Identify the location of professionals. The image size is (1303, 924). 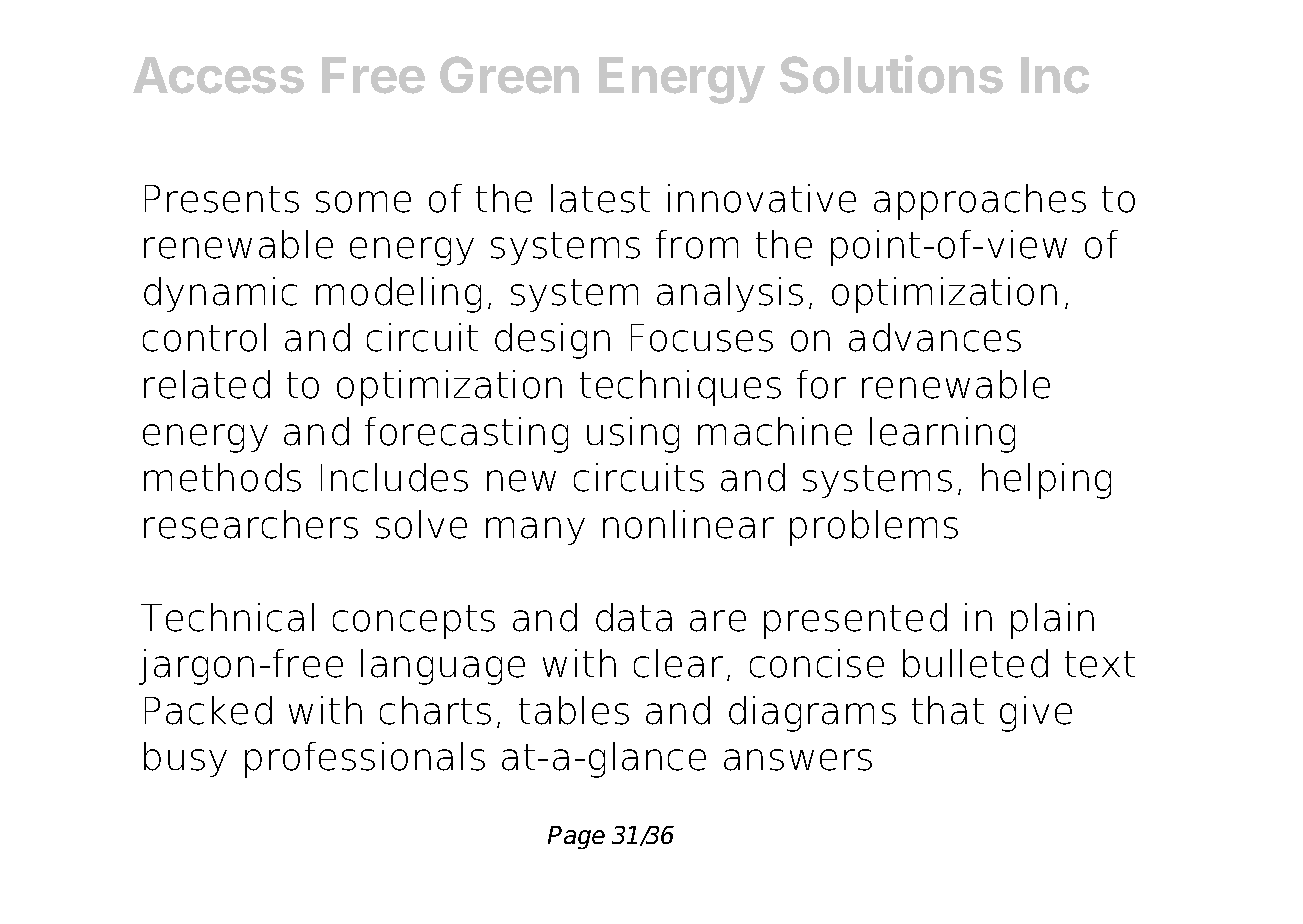
(365, 760).
